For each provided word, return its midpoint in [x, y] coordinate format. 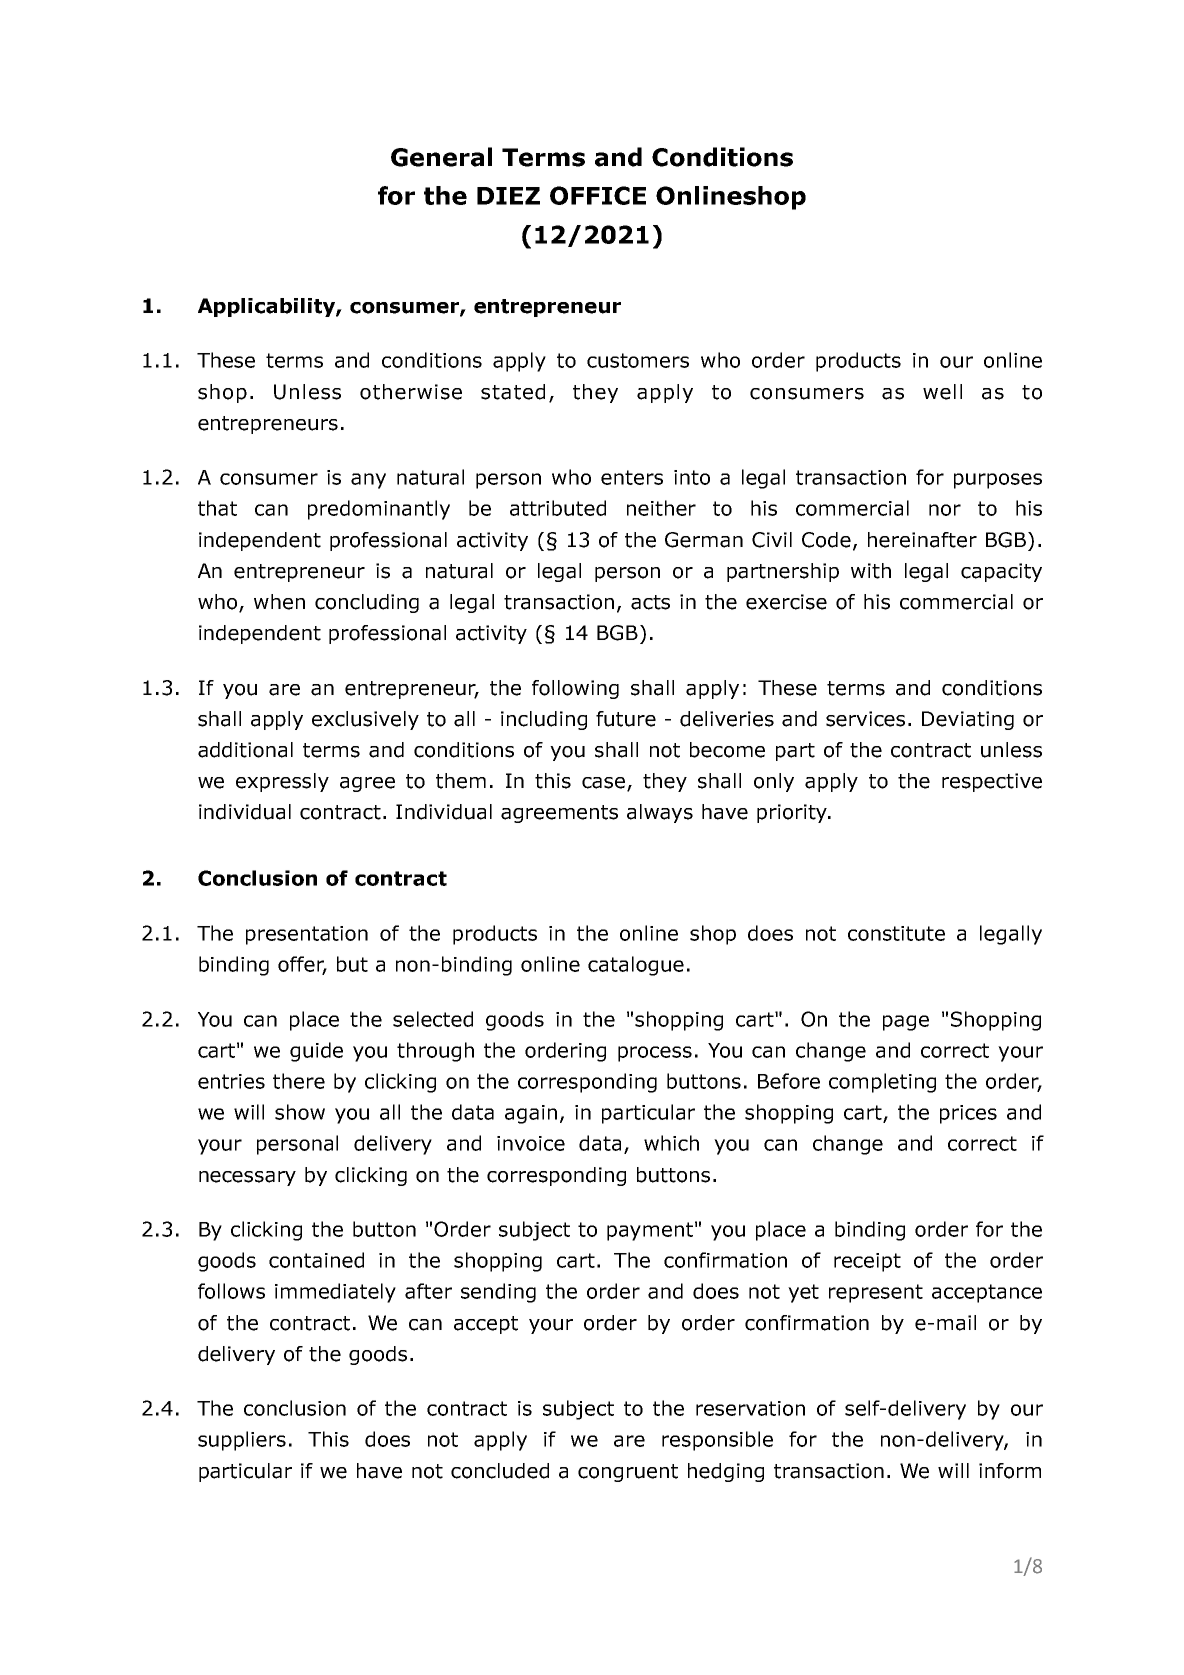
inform [1010, 1471]
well [942, 392]
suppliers [242, 1441]
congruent [628, 1473]
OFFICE [598, 195]
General [441, 157]
